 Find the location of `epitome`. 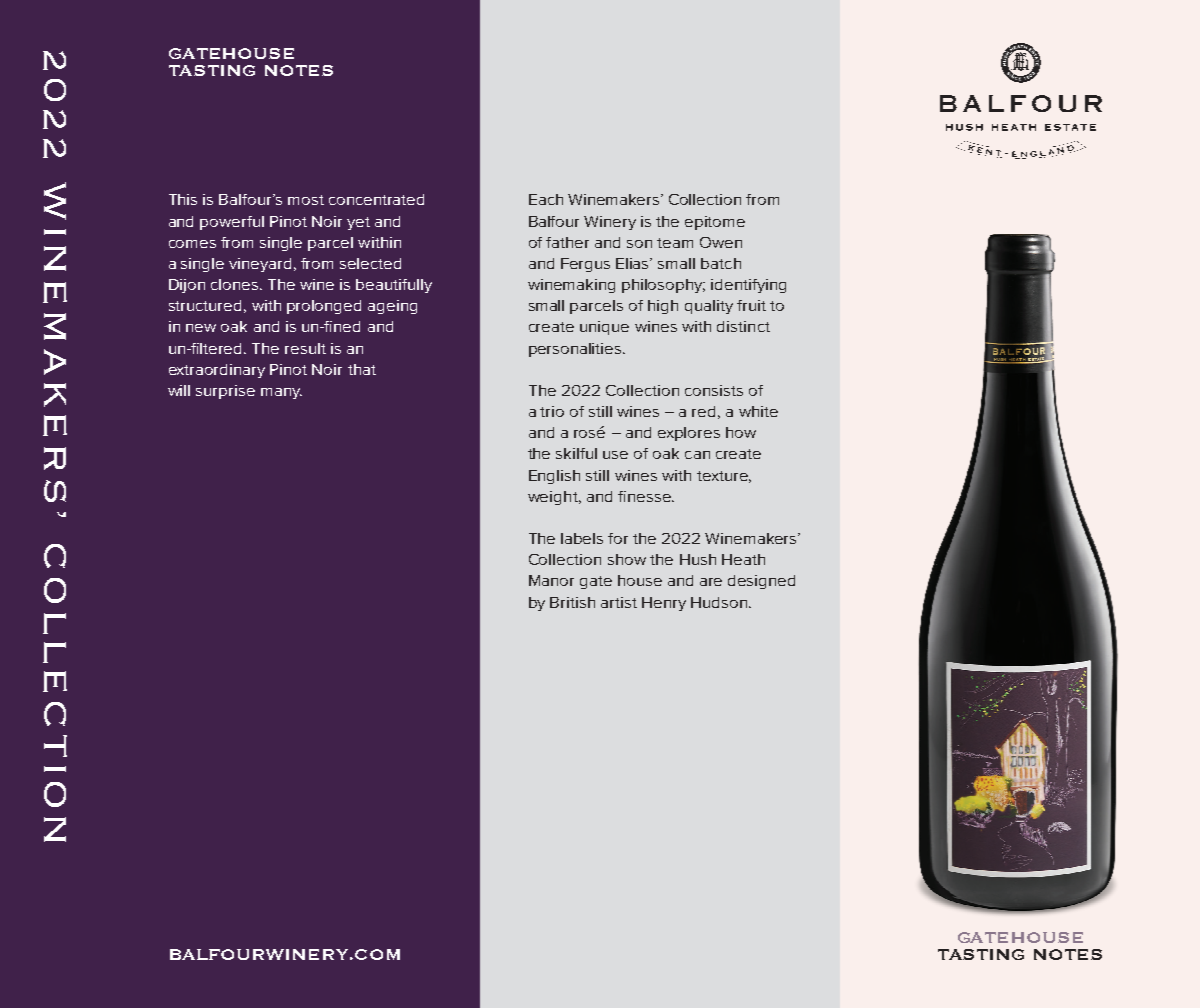

epitome is located at coordinates (715, 223).
